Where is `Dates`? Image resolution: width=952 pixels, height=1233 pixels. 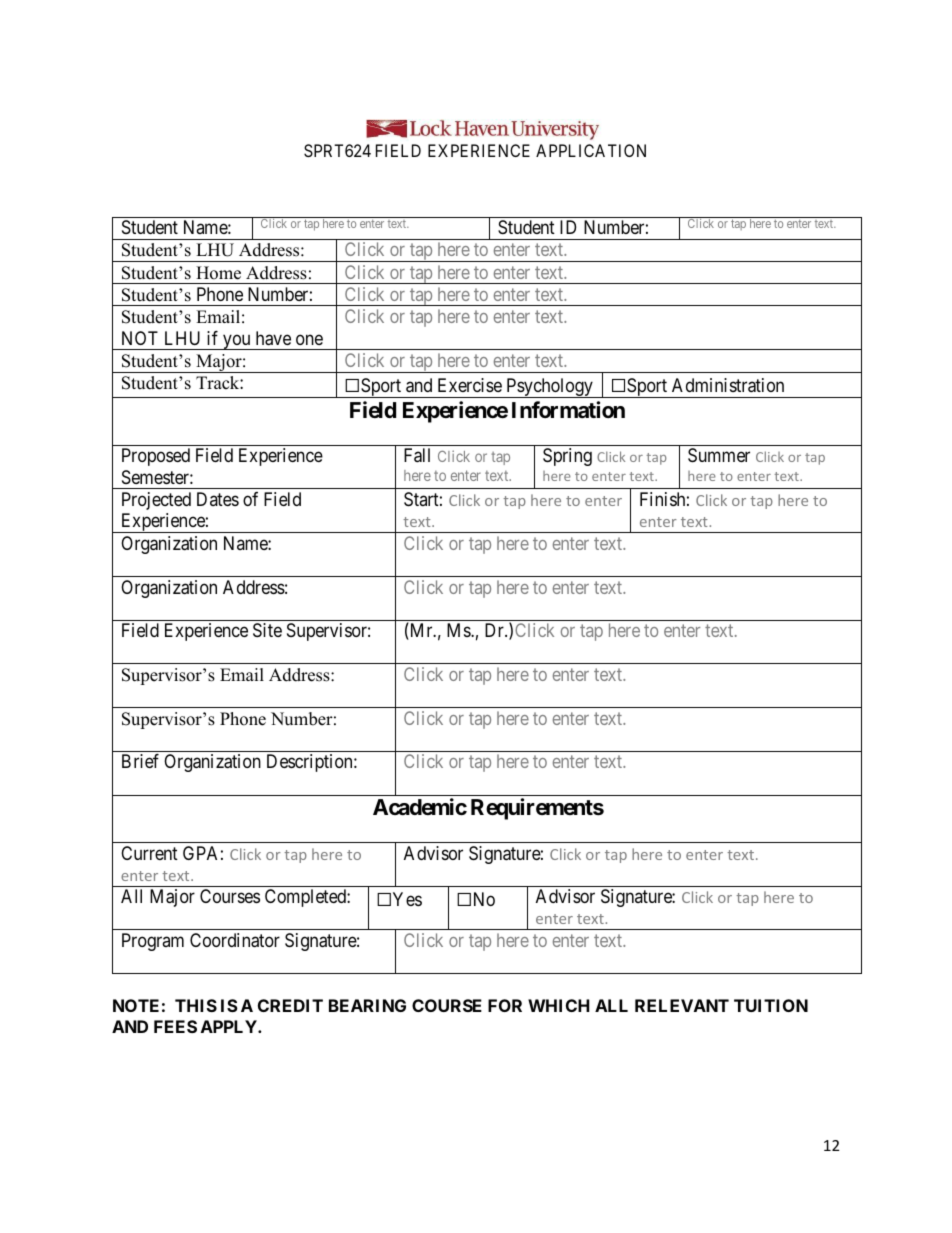
Dates is located at coordinates (218, 499).
